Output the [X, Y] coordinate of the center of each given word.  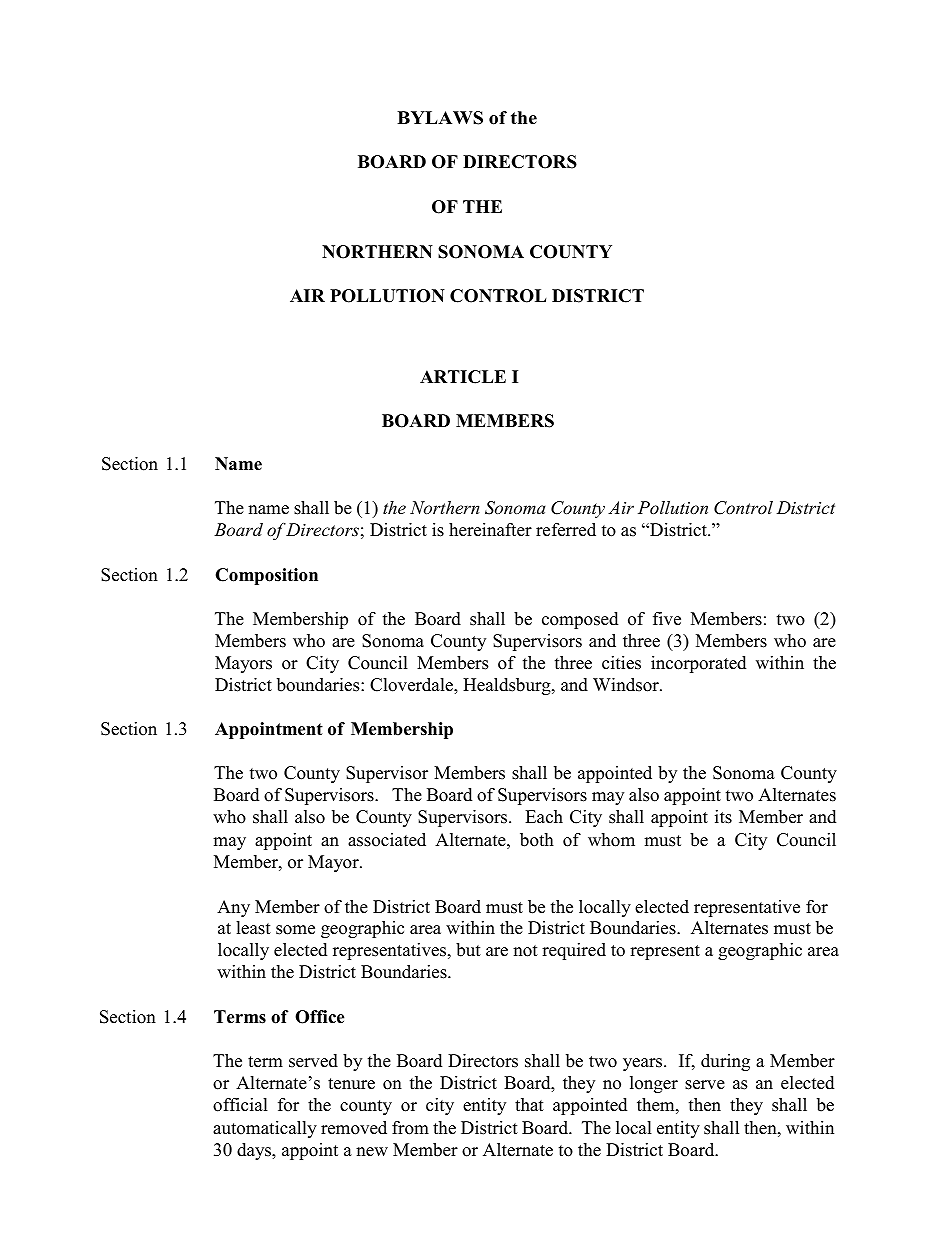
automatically [265, 1129]
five [667, 619]
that [529, 1104]
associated [387, 840]
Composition [266, 576]
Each [544, 817]
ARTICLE [463, 377]
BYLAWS [440, 118]
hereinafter [490, 530]
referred [566, 530]
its [723, 817]
